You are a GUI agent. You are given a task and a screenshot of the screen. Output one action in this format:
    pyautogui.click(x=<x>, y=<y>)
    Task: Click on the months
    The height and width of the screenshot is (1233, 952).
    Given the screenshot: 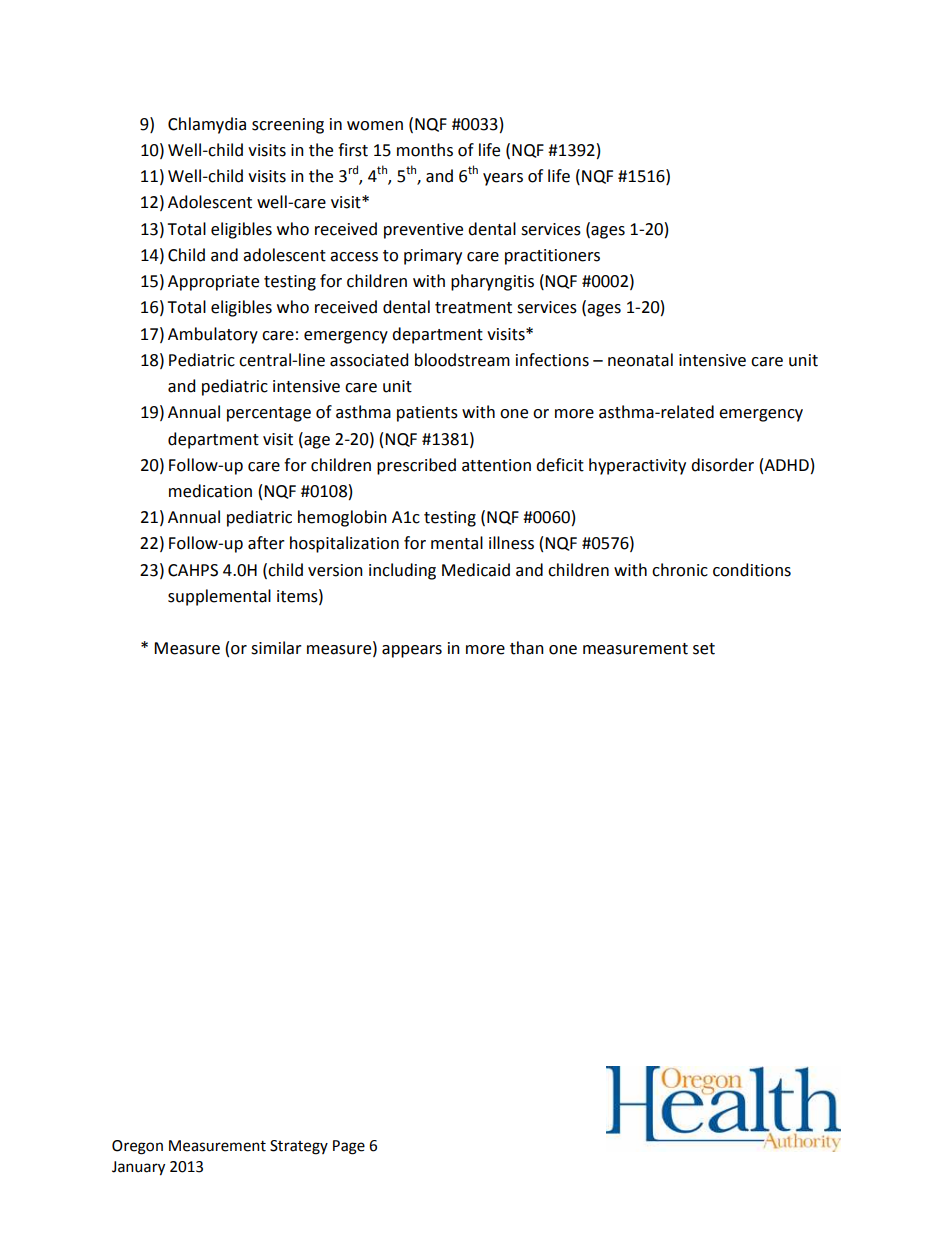 What is the action you would take?
    pyautogui.click(x=425, y=150)
